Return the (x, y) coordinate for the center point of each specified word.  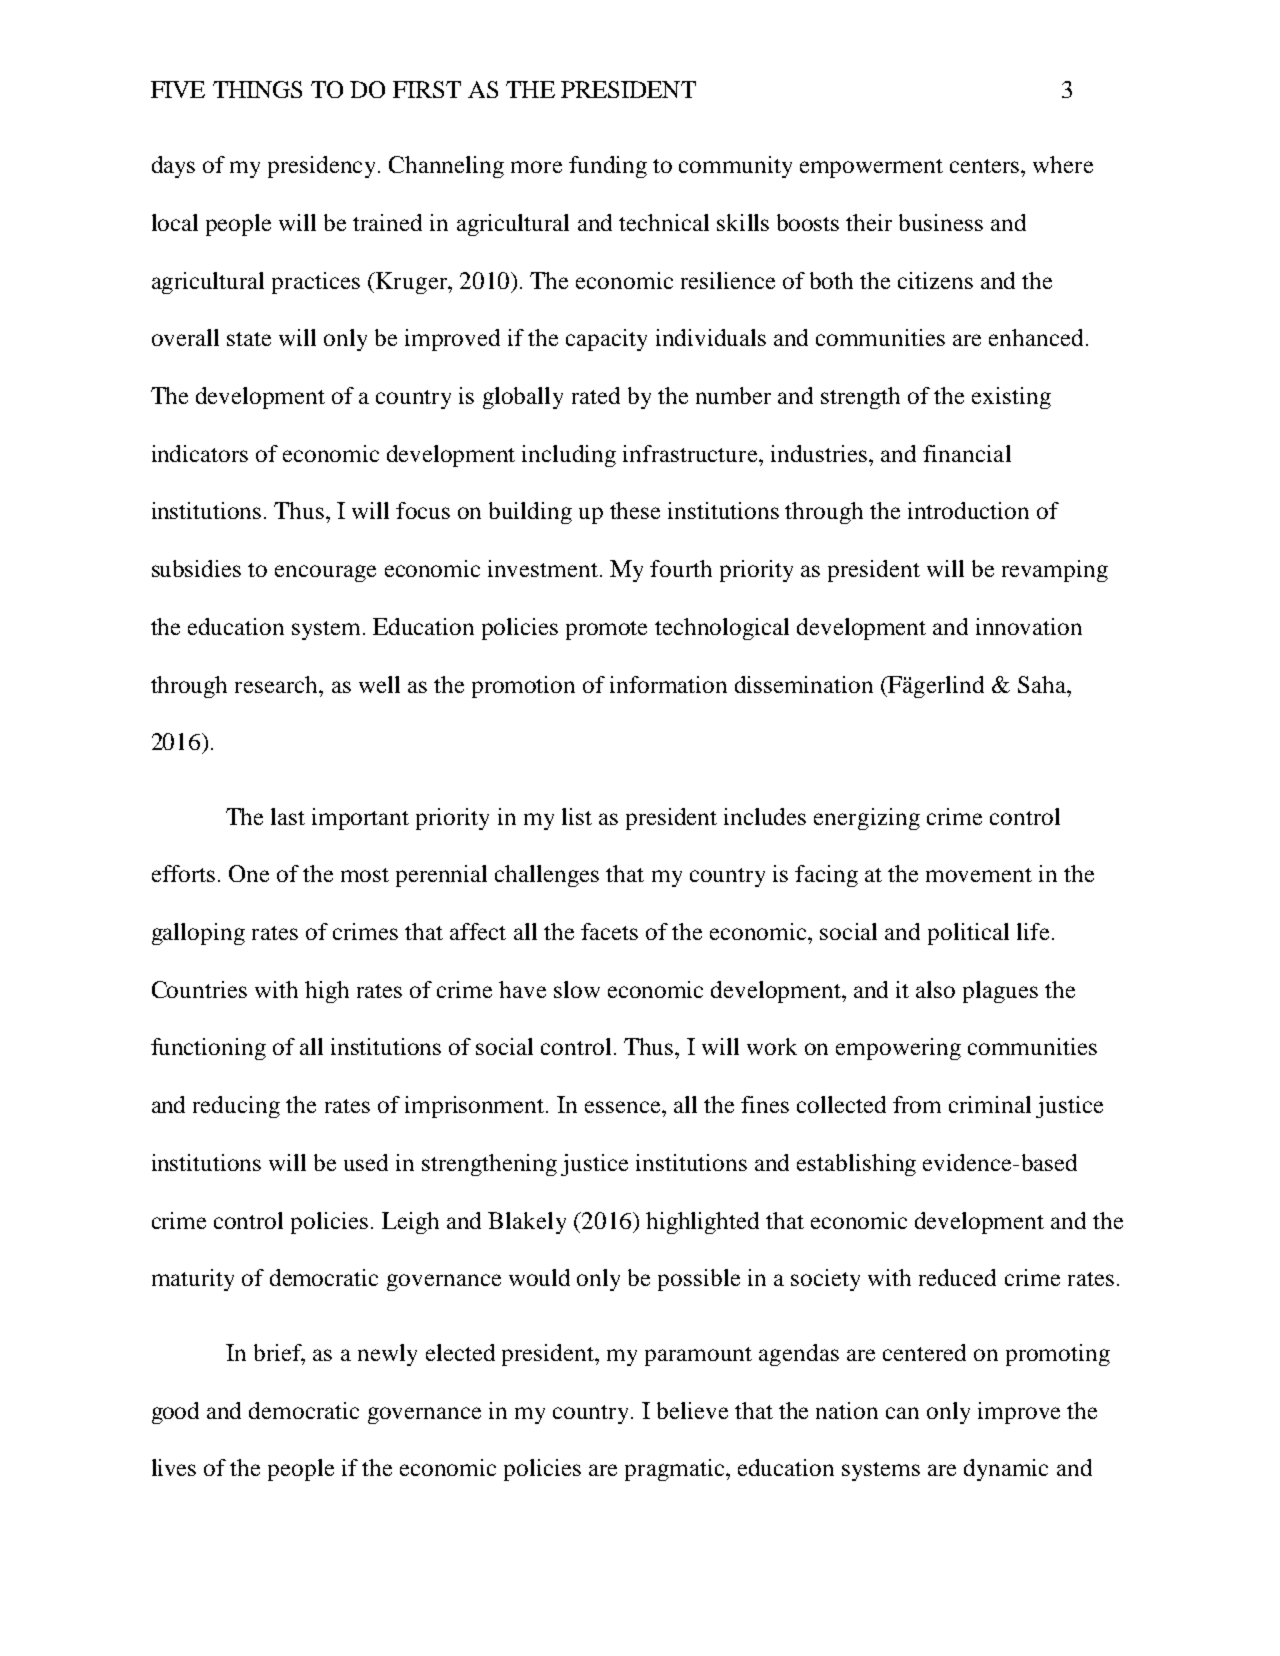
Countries (199, 989)
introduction (968, 510)
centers (986, 166)
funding (608, 167)
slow (577, 989)
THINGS (257, 89)
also (935, 989)
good (175, 1413)
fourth (681, 568)
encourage (325, 573)
